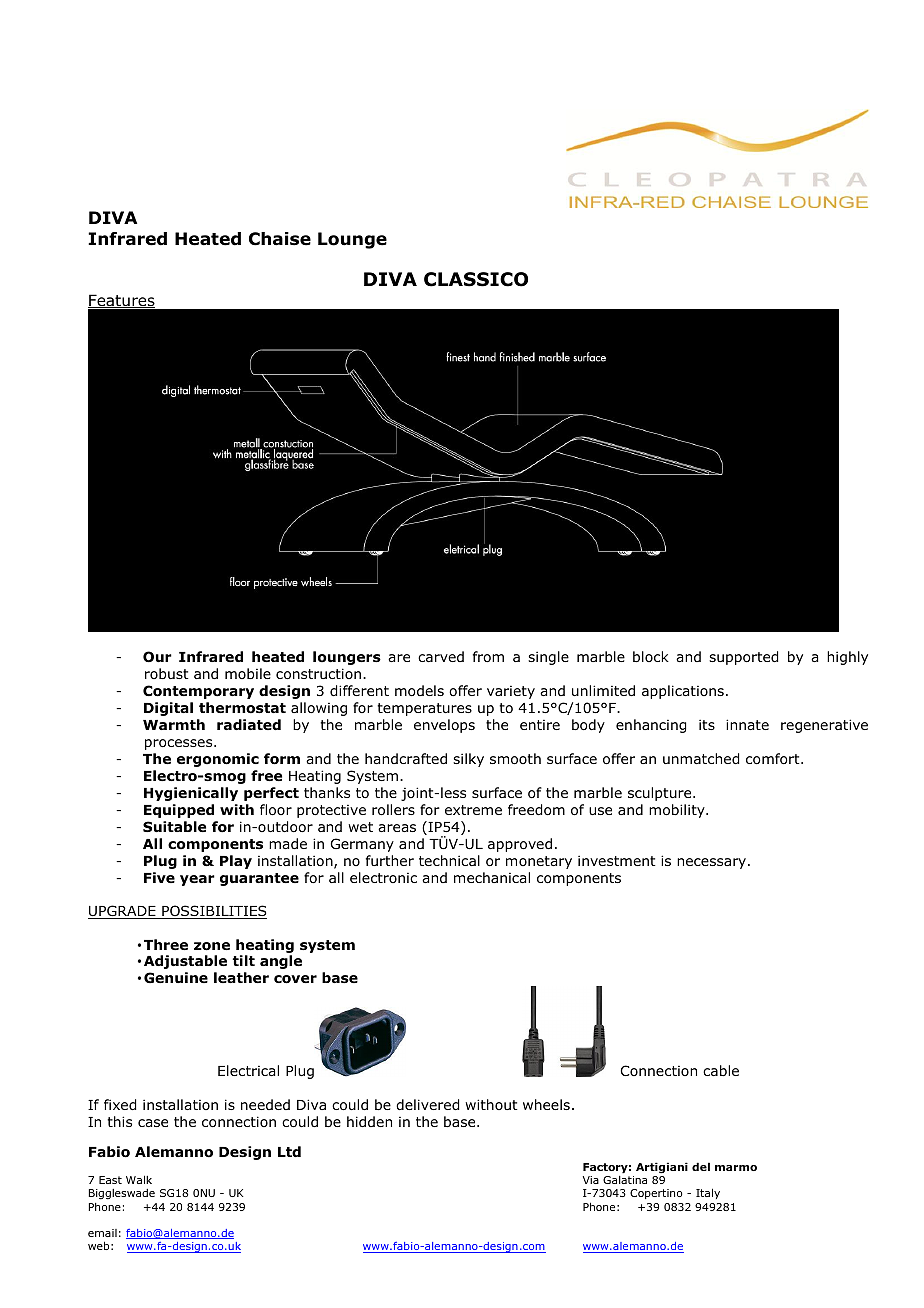 Image resolution: width=924 pixels, height=1308 pixels. What do you see at coordinates (139, 1179) in the image?
I see `Walk` at bounding box center [139, 1179].
